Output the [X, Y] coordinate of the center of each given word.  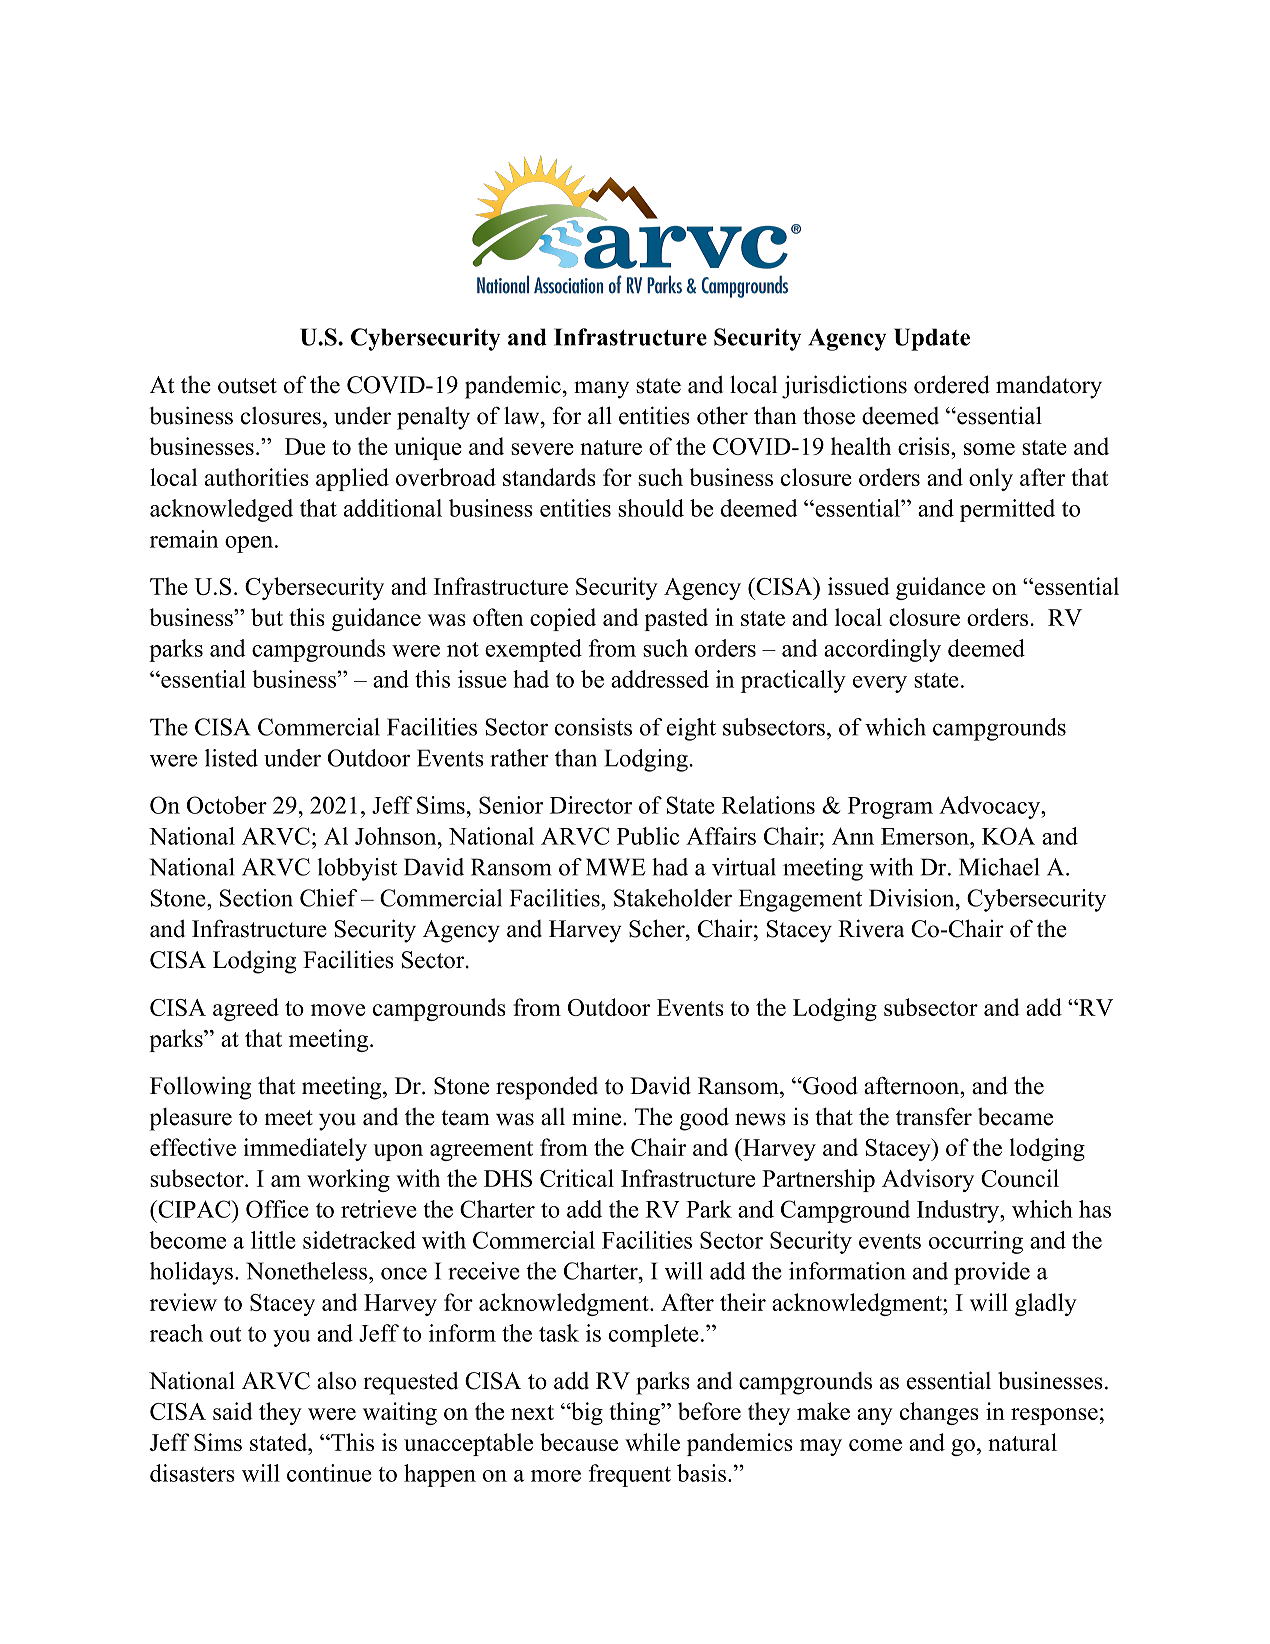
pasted [676, 619]
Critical [577, 1178]
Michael [999, 867]
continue [329, 1473]
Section [256, 898]
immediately [305, 1149]
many [601, 390]
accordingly [882, 650]
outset [247, 386]
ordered [952, 384]
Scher [658, 928]
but [267, 617]
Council [1020, 1178]
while [652, 1442]
